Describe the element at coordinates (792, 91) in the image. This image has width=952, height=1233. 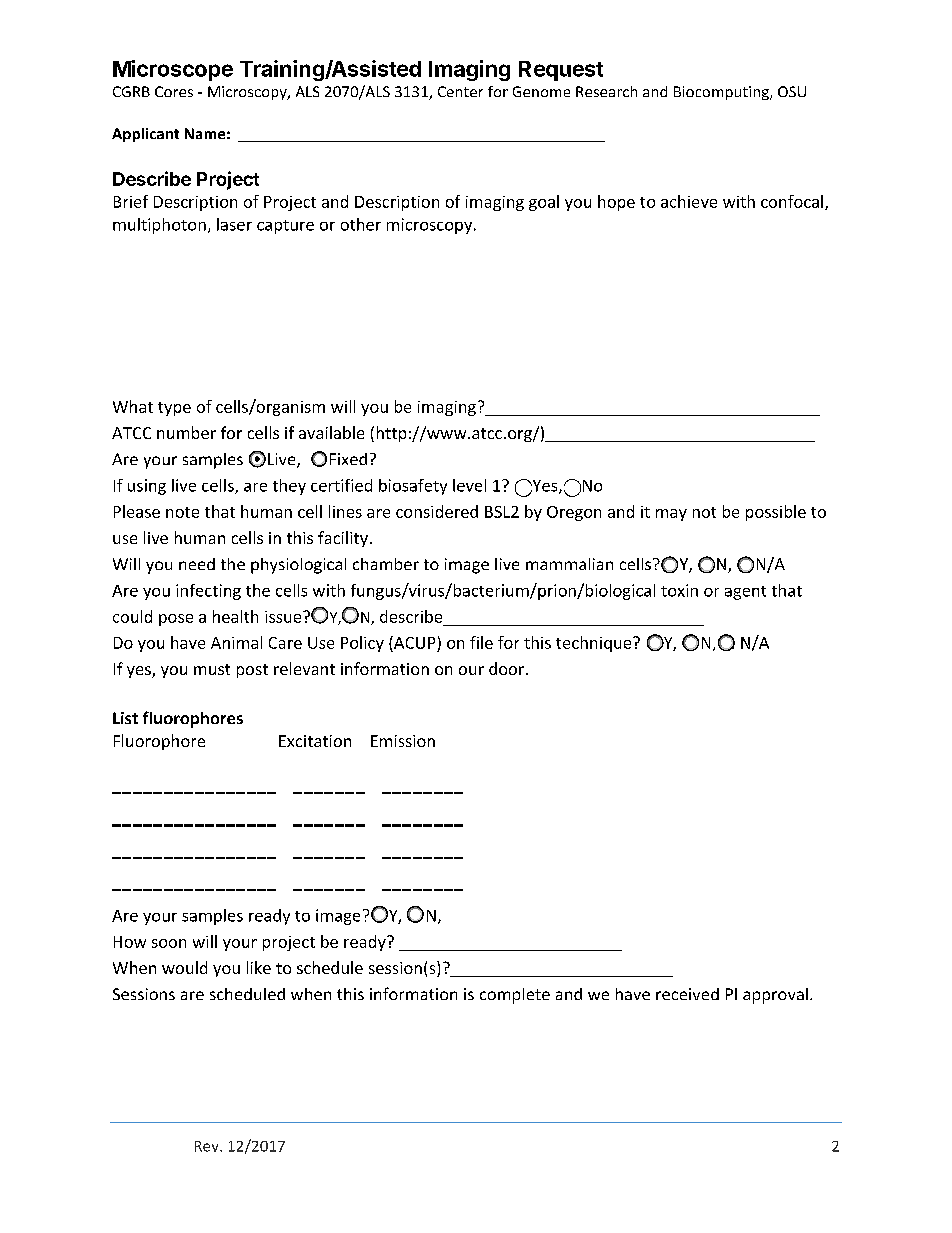
I see `OSU` at that location.
